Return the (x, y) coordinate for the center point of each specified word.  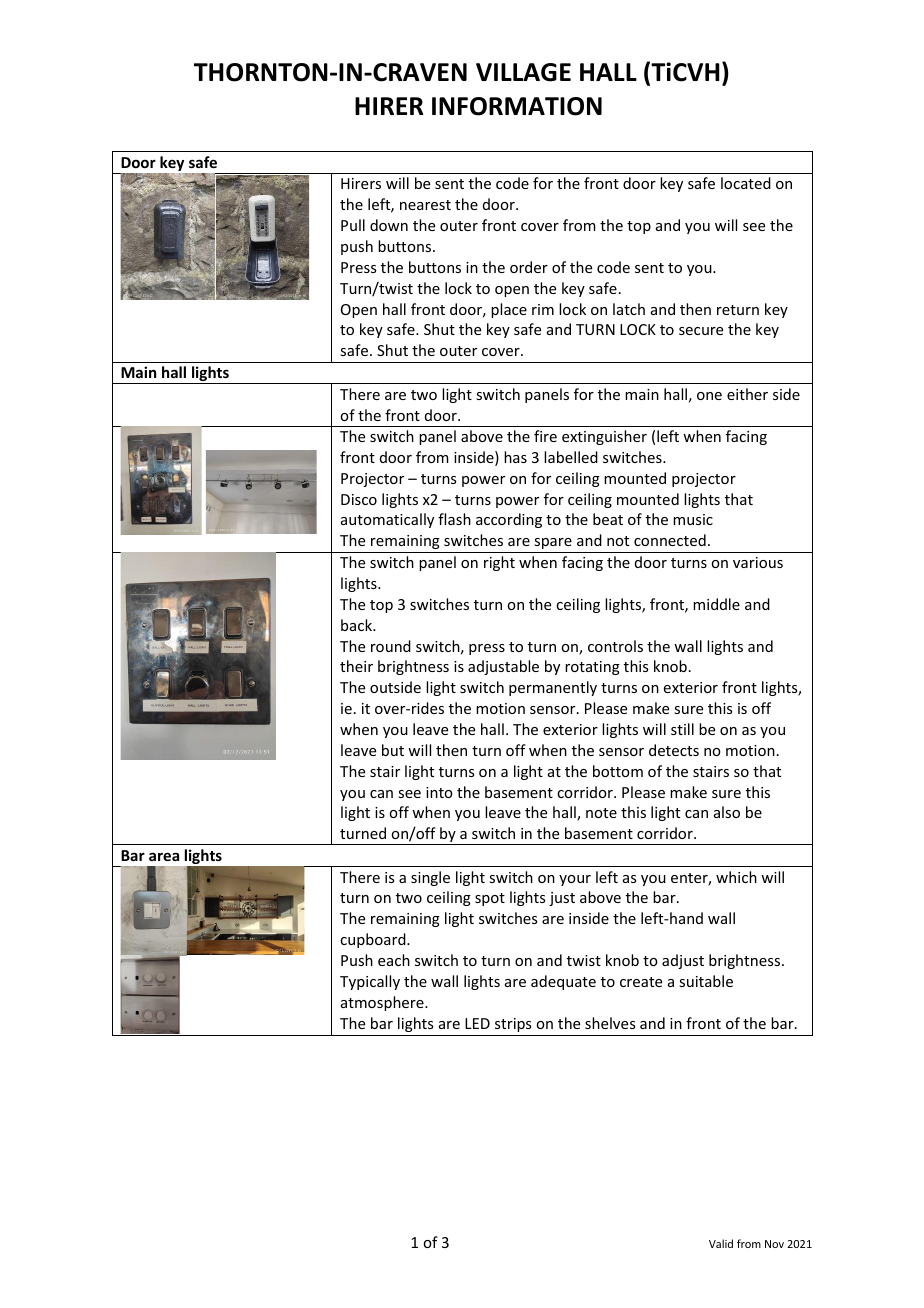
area (164, 856)
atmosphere (383, 1003)
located (746, 183)
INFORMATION (517, 106)
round (391, 646)
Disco (359, 499)
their (356, 666)
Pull (353, 225)
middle (716, 604)
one (709, 396)
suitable (706, 981)
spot (490, 899)
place (509, 310)
